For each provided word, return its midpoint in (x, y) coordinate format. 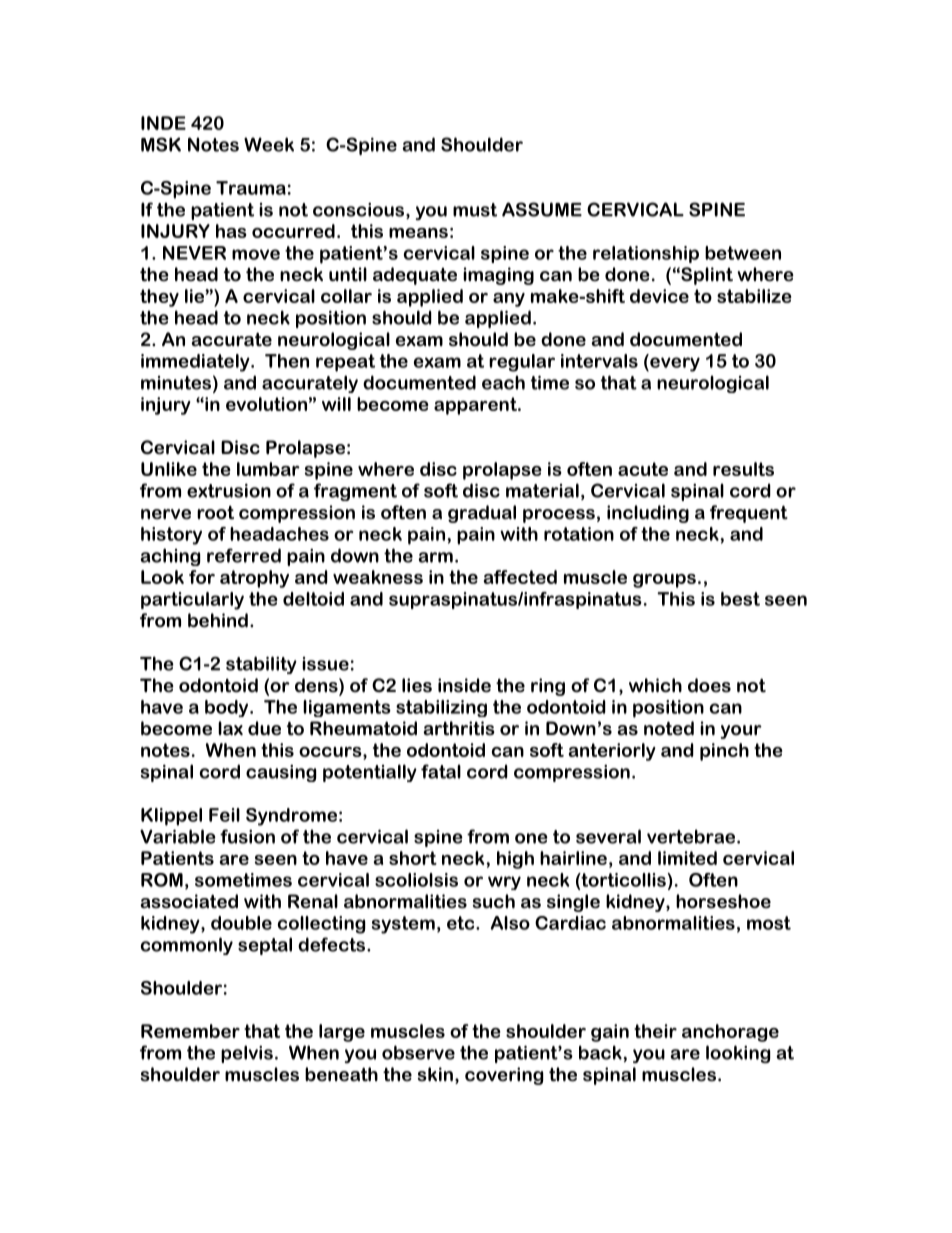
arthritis (459, 728)
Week (269, 144)
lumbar (268, 469)
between (743, 253)
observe (418, 1052)
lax (230, 728)
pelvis (247, 1054)
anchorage (730, 1033)
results (743, 469)
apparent (476, 406)
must (475, 210)
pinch (724, 752)
